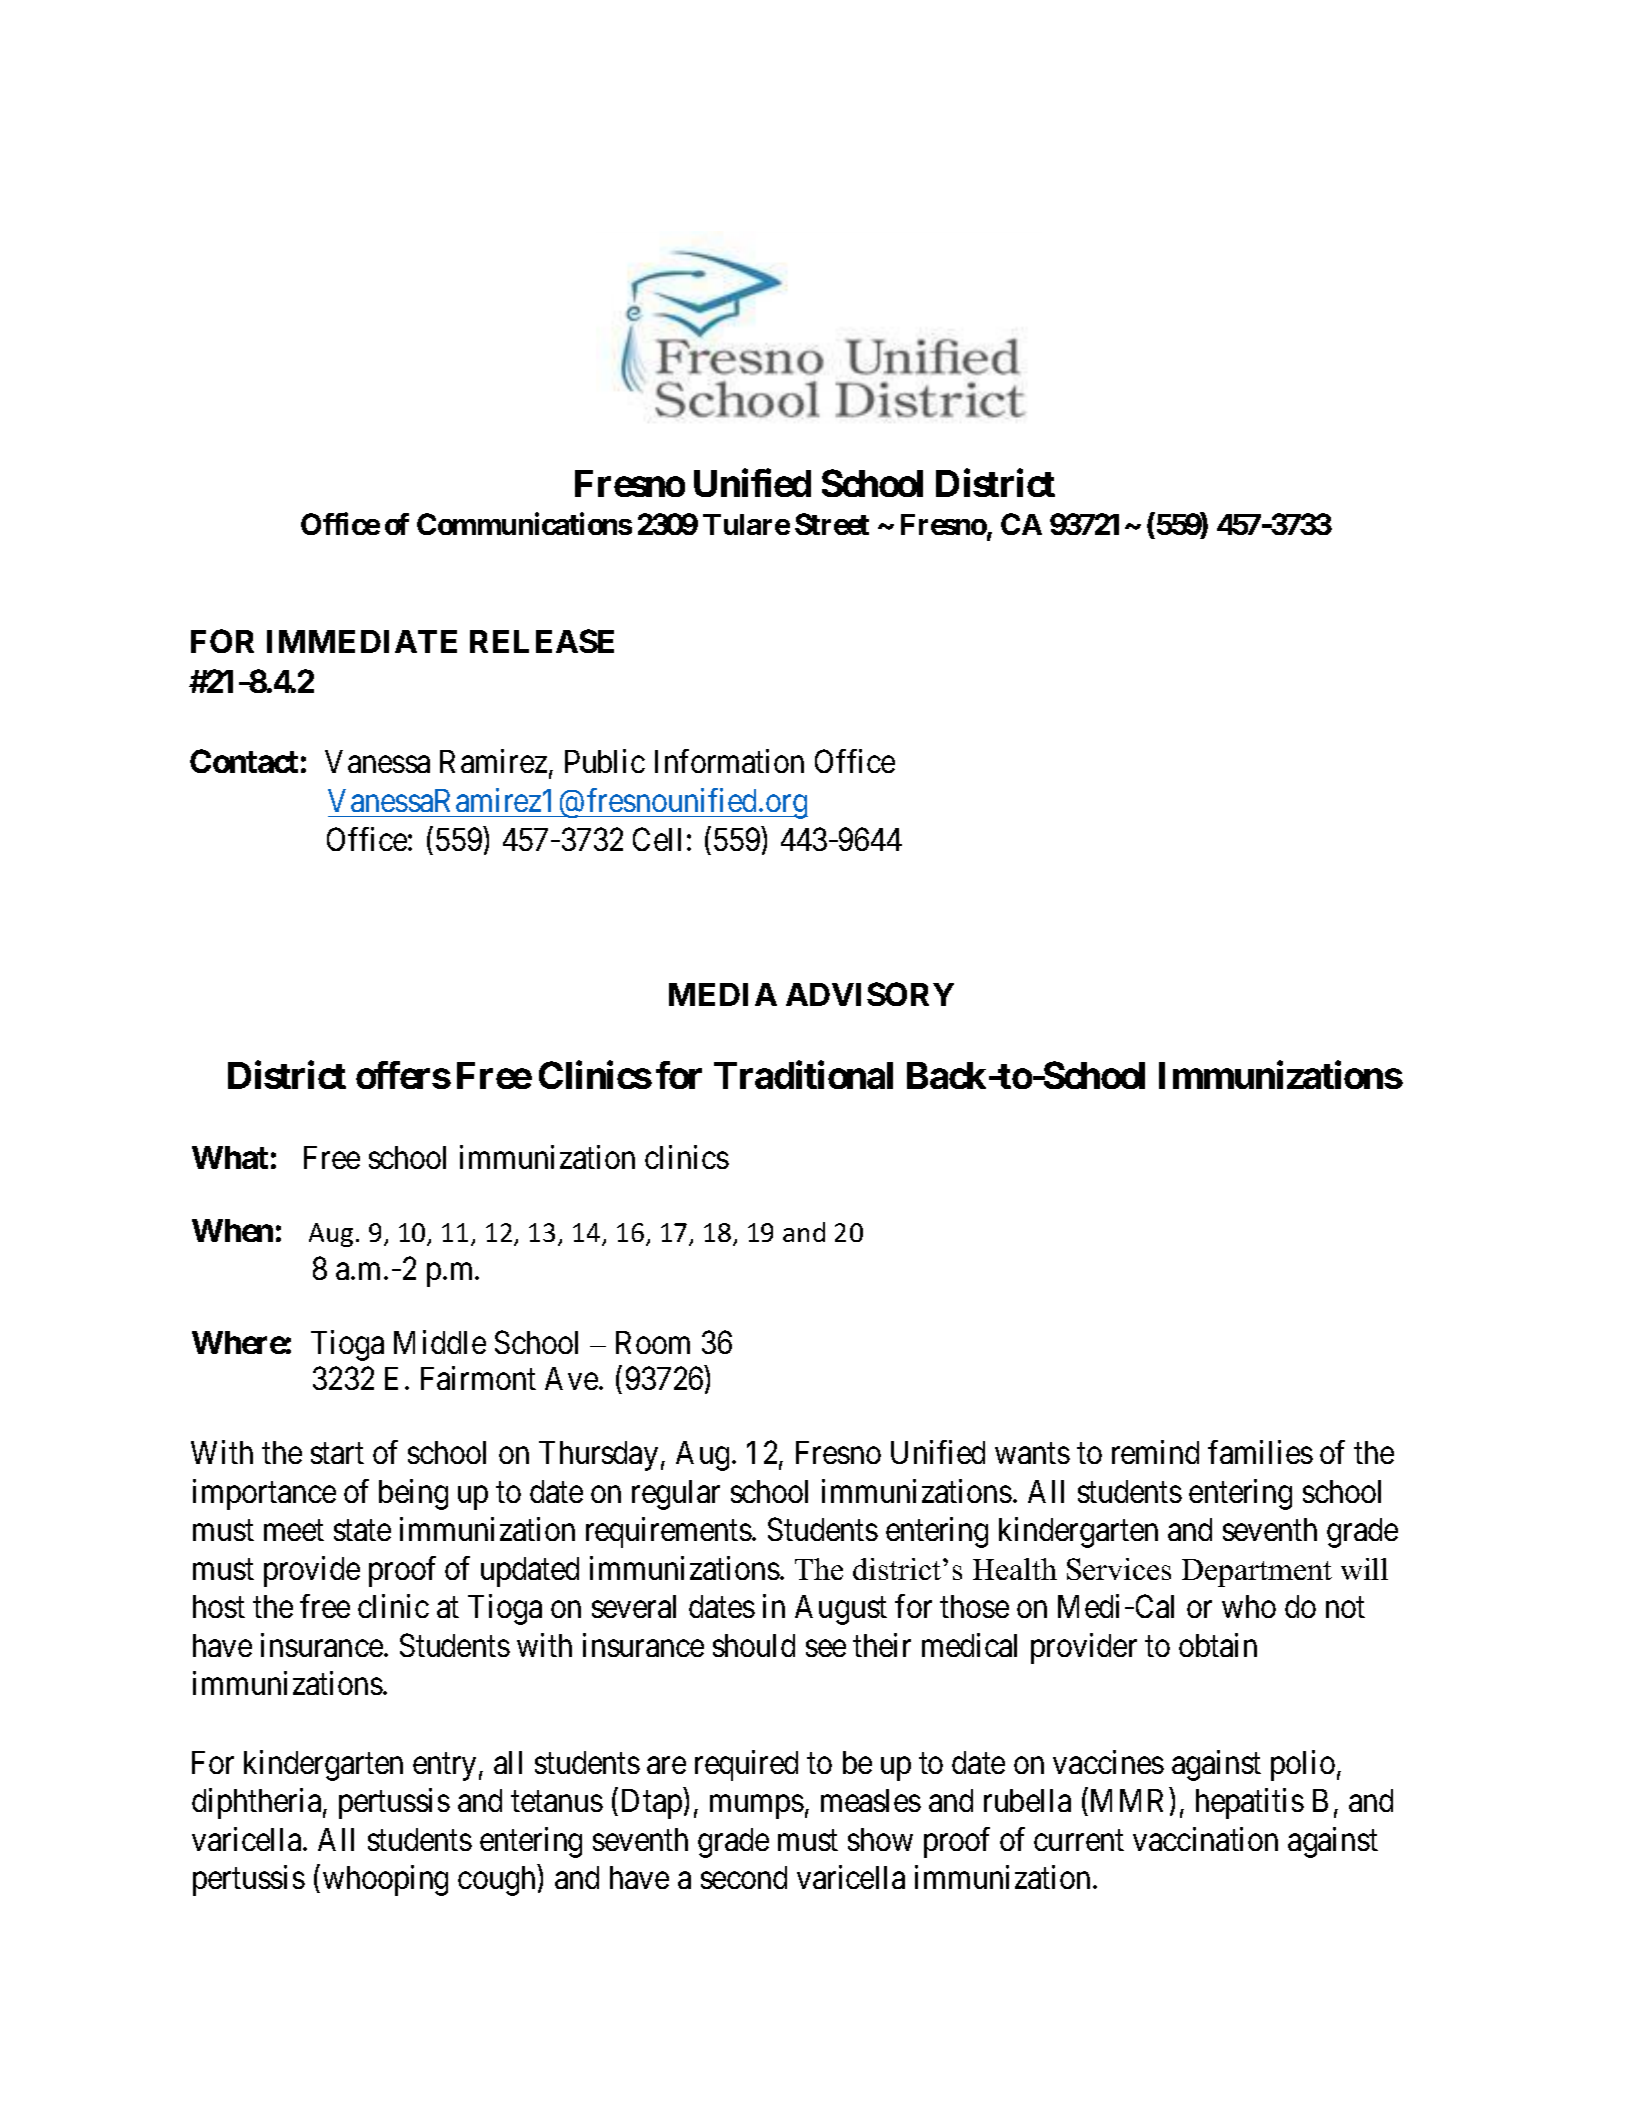 This document has width=1630, height=2110. I want to click on families, so click(1260, 1452).
